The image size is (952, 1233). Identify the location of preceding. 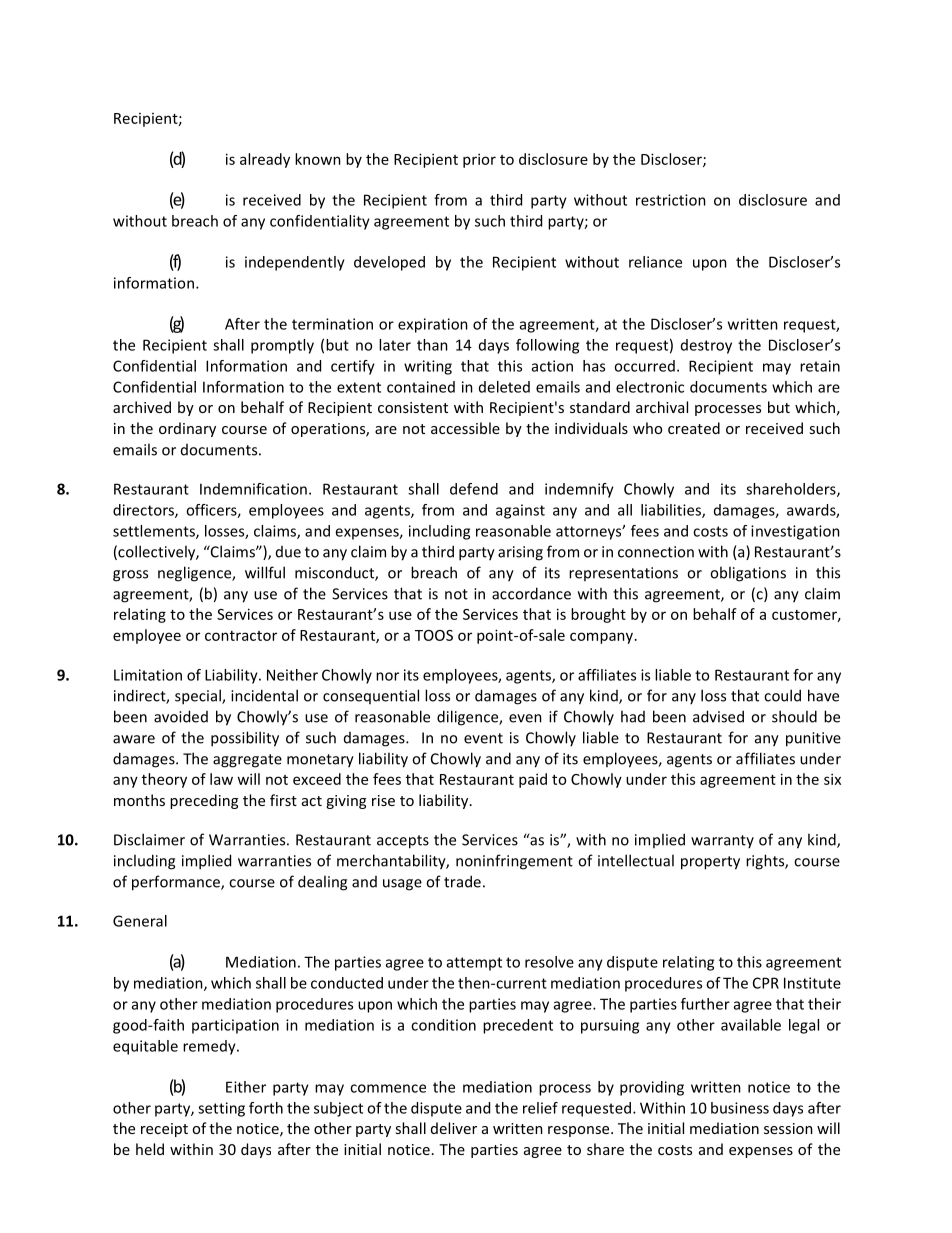
(204, 801).
